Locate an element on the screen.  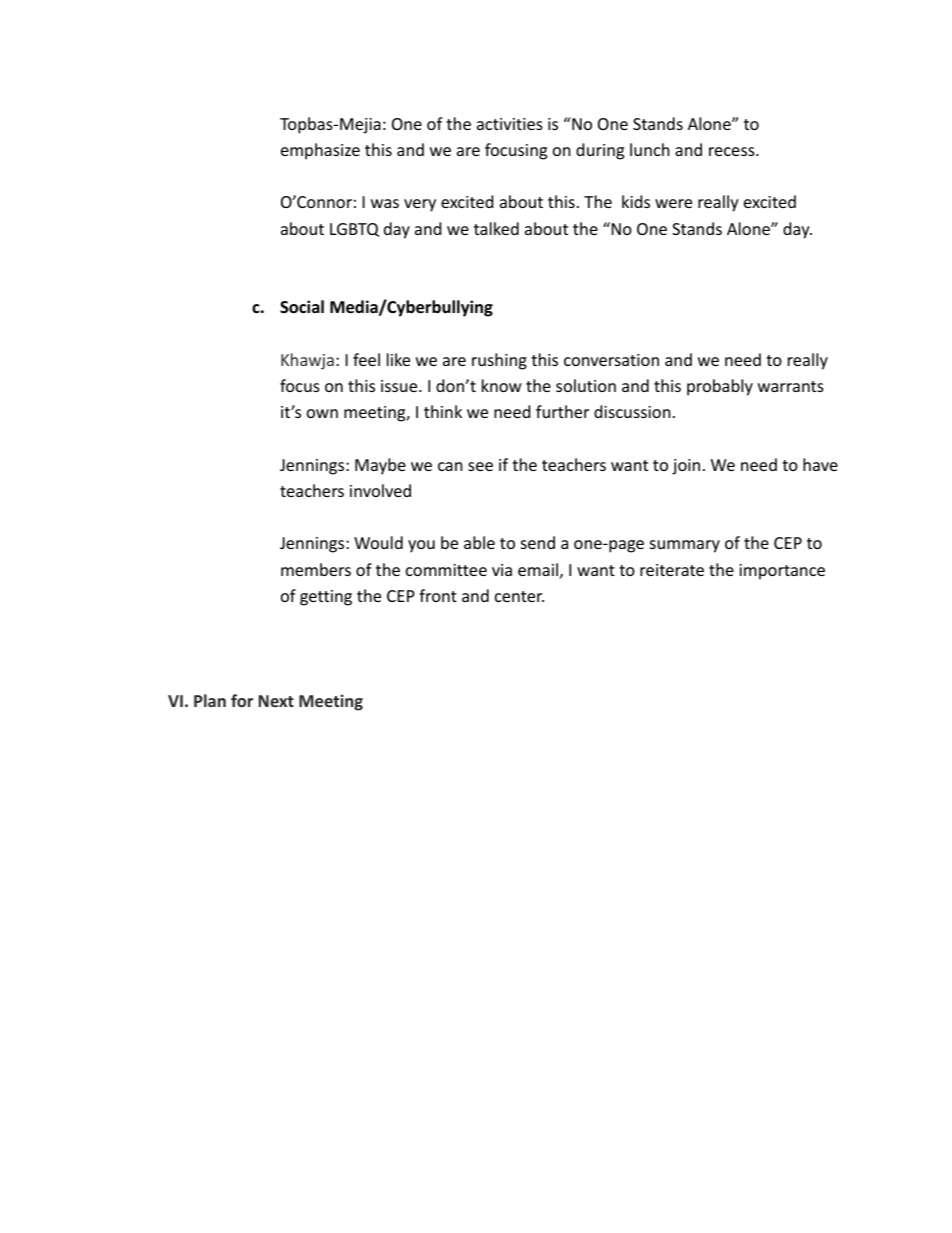
Next is located at coordinates (276, 701).
